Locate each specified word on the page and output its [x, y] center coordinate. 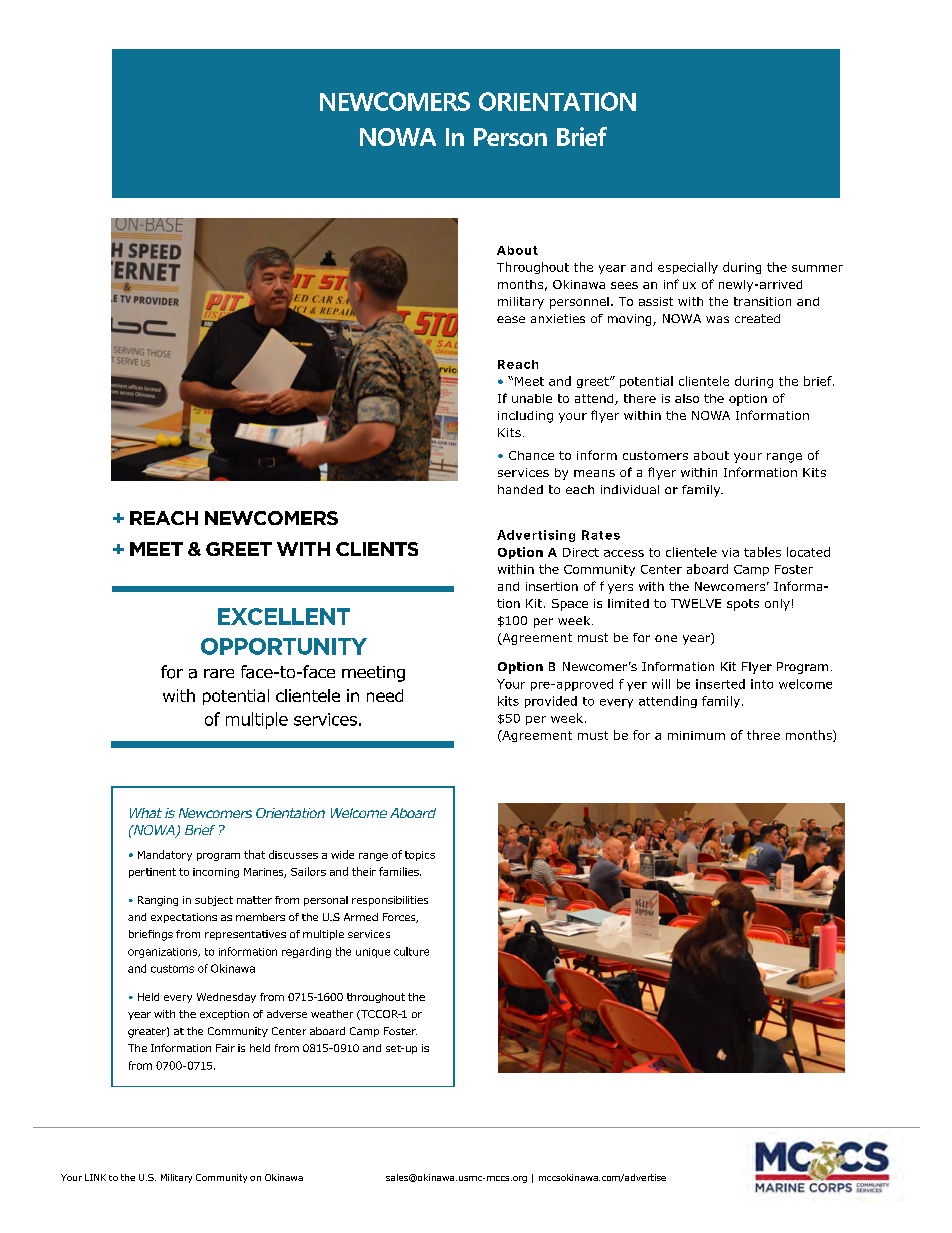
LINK [95, 1177]
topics [420, 856]
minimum [696, 735]
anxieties [558, 318]
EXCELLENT [284, 616]
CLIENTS [377, 549]
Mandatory [165, 855]
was [717, 319]
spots [743, 605]
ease [511, 319]
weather [332, 1014]
